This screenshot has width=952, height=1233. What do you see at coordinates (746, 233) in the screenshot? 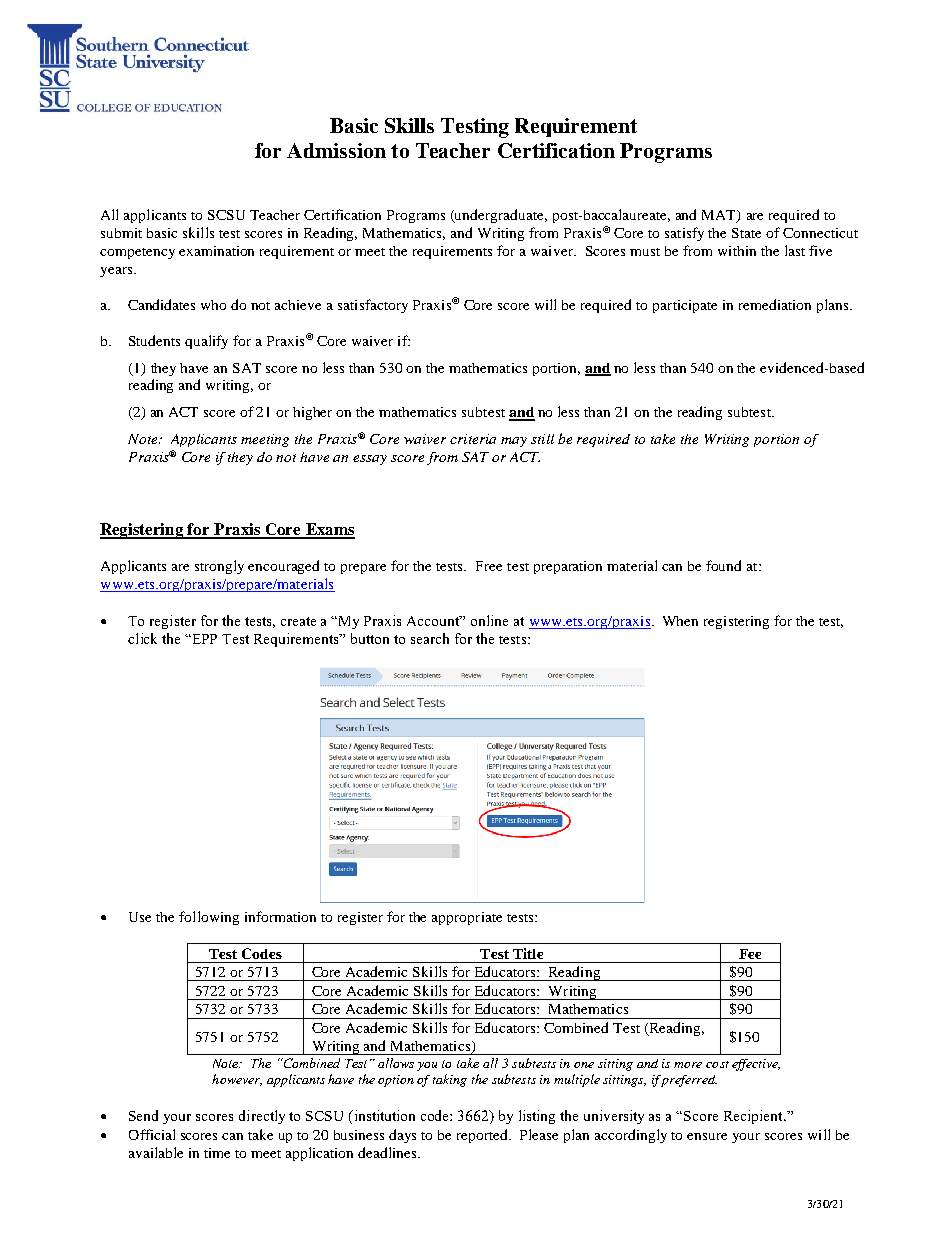
I see `State` at bounding box center [746, 233].
